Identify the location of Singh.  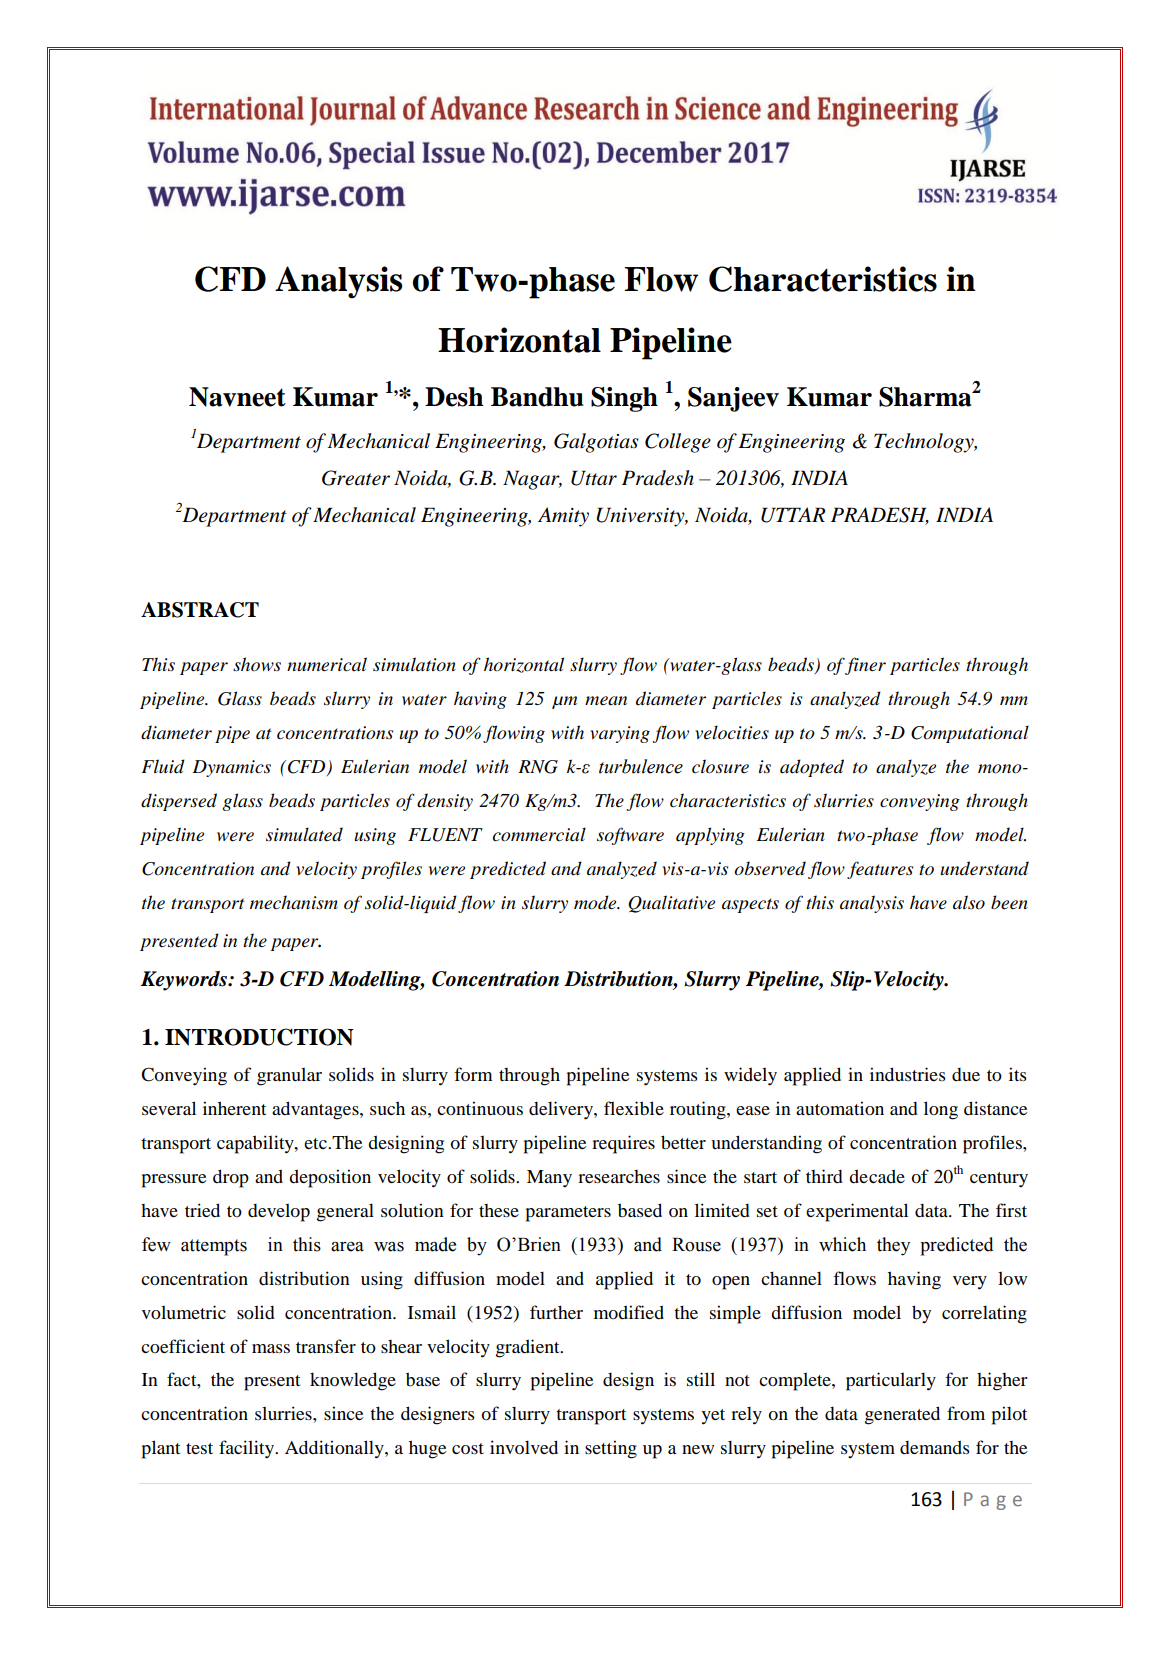
(624, 399).
